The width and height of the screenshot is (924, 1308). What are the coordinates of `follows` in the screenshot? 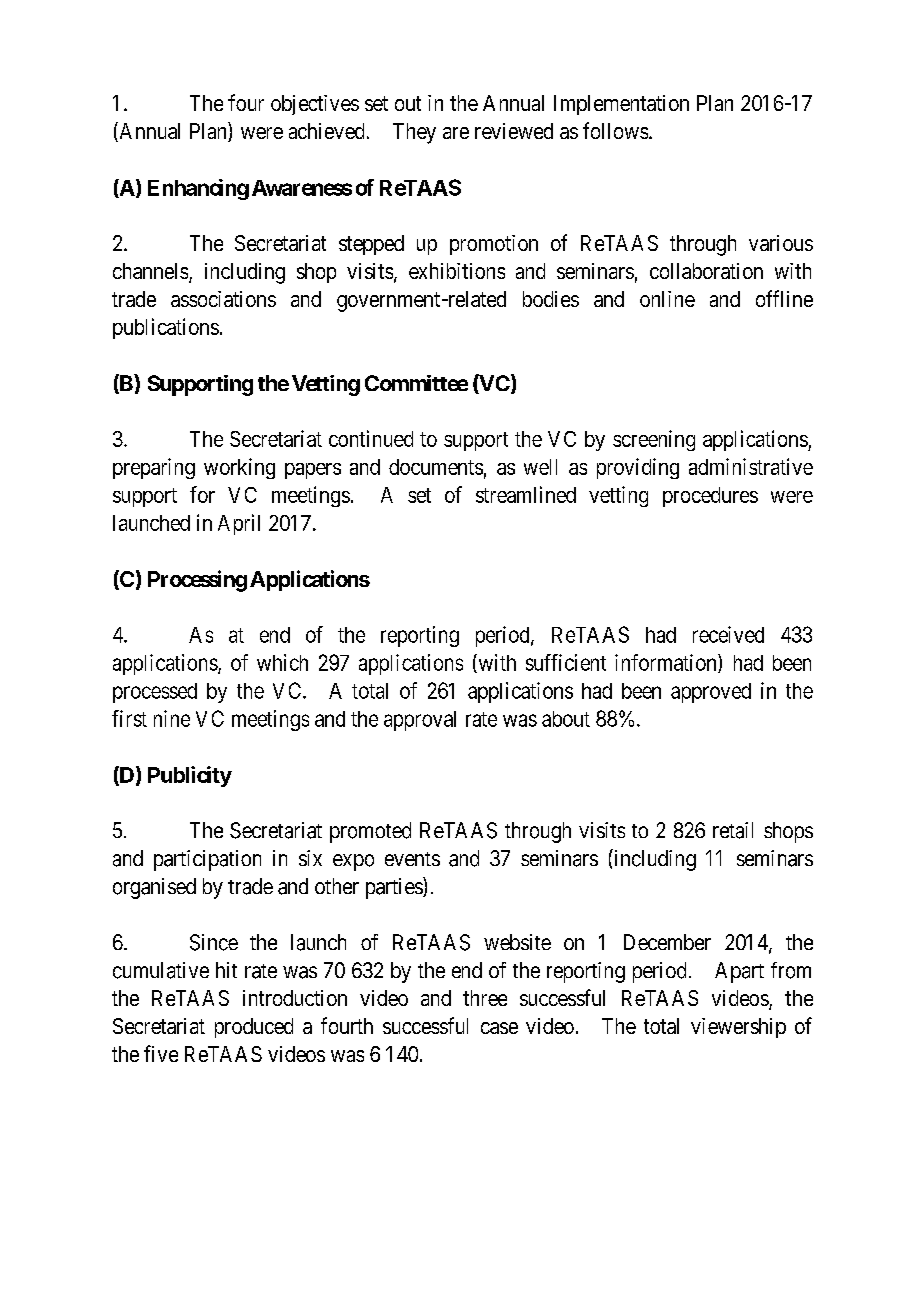 It's located at (615, 130).
